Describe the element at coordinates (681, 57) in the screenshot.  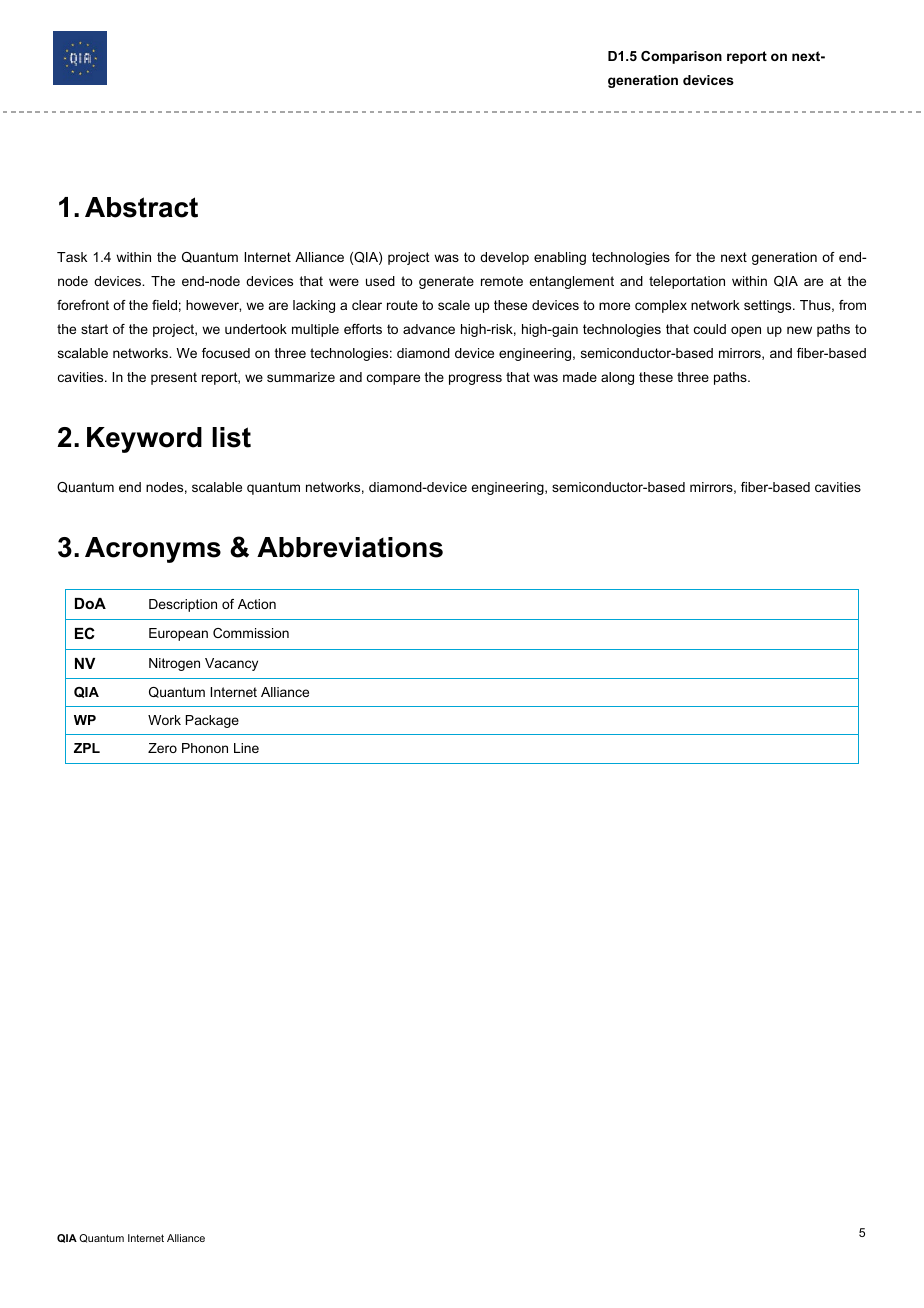
I see `Comparison` at that location.
